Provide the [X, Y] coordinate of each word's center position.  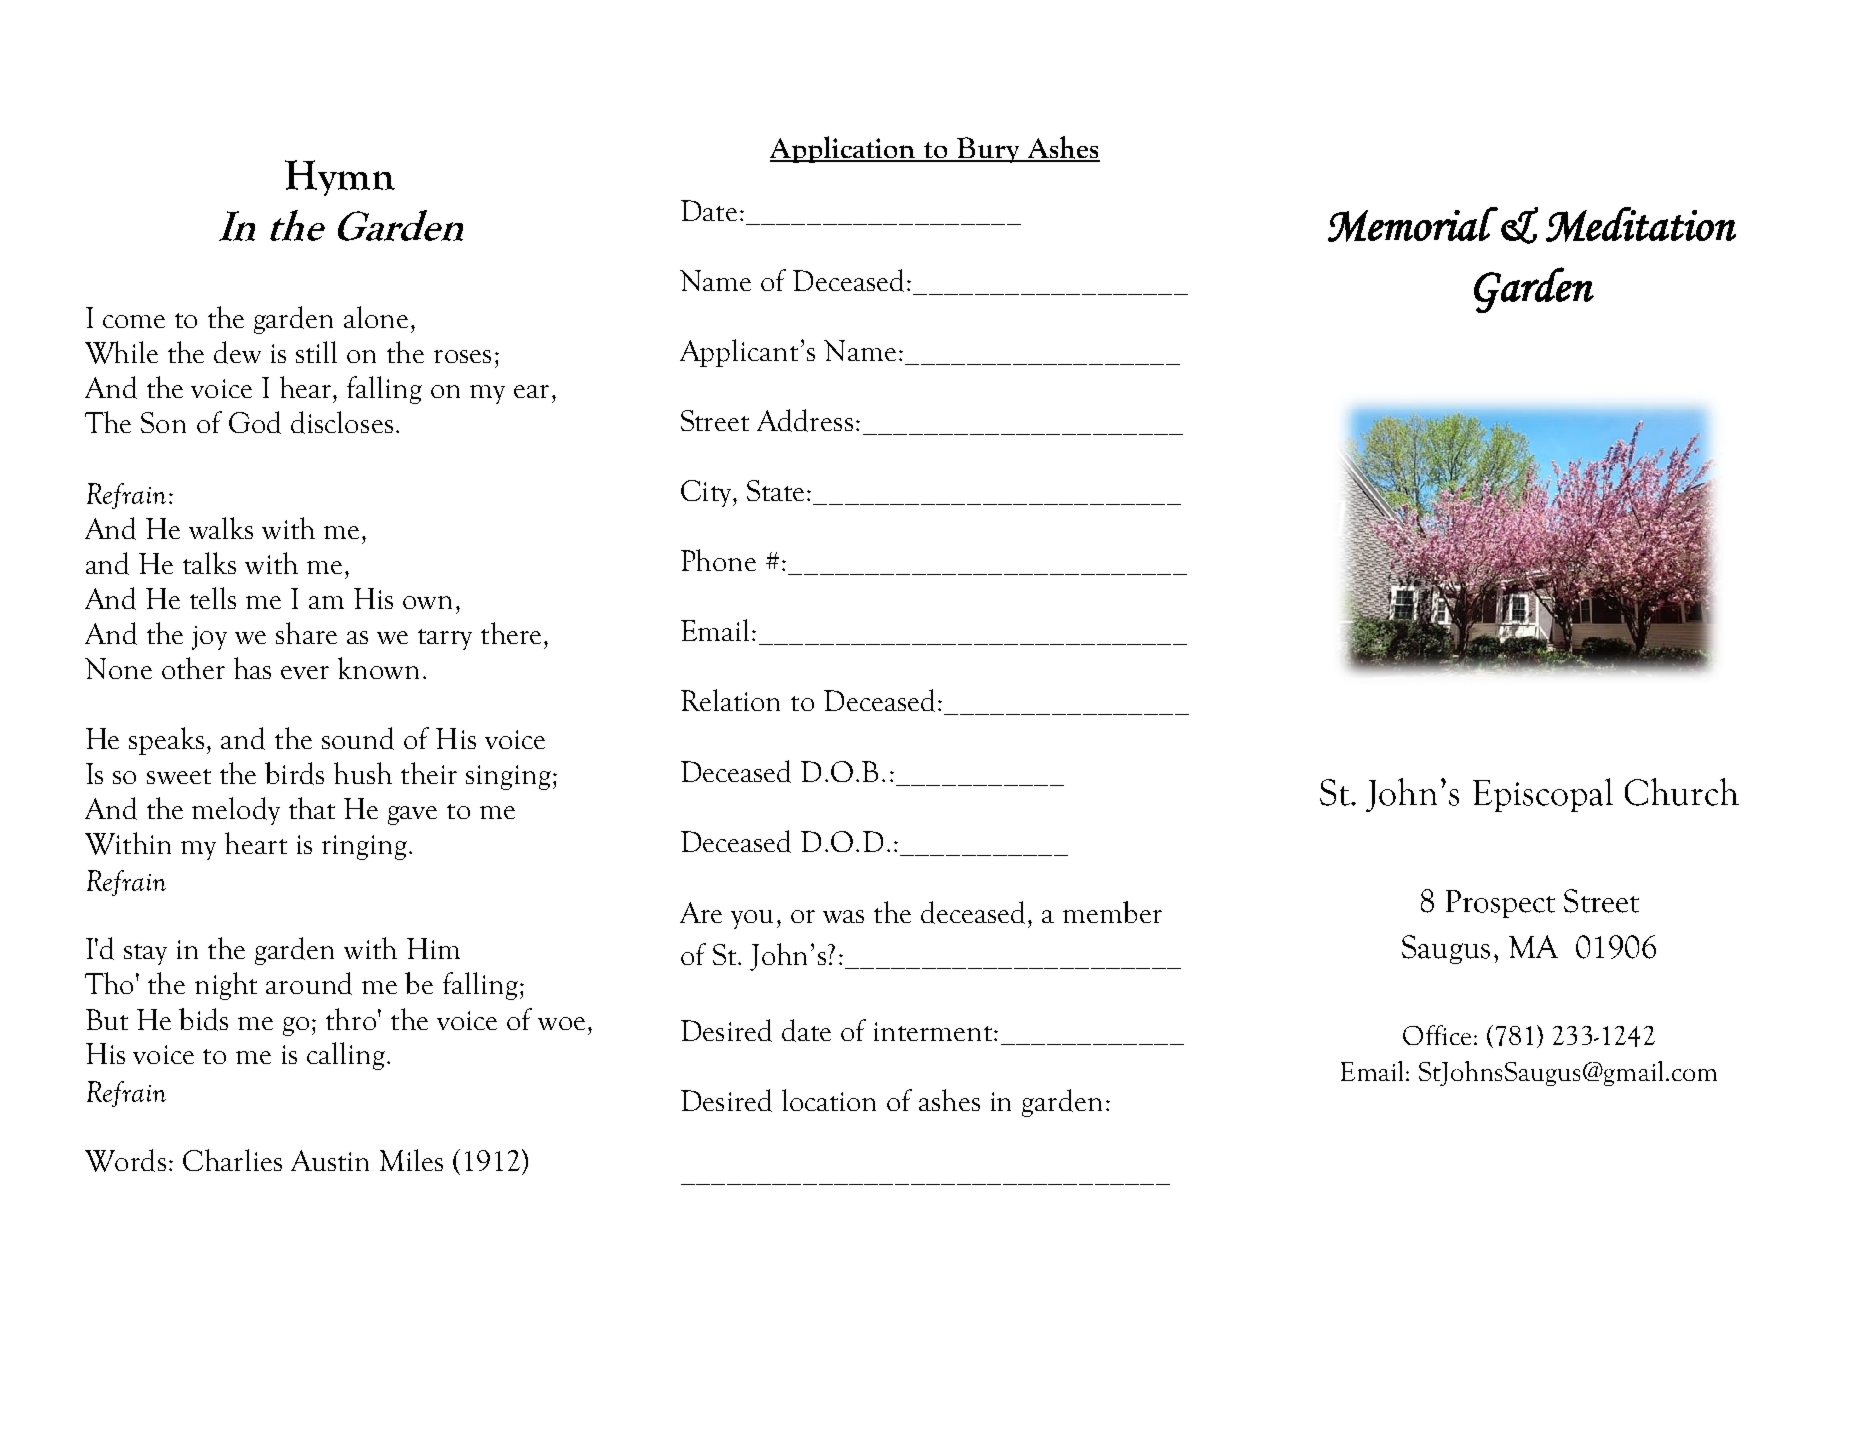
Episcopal [1543, 795]
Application [844, 149]
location [829, 1100]
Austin [330, 1160]
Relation [730, 700]
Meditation [1641, 224]
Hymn [340, 178]
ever [305, 672]
